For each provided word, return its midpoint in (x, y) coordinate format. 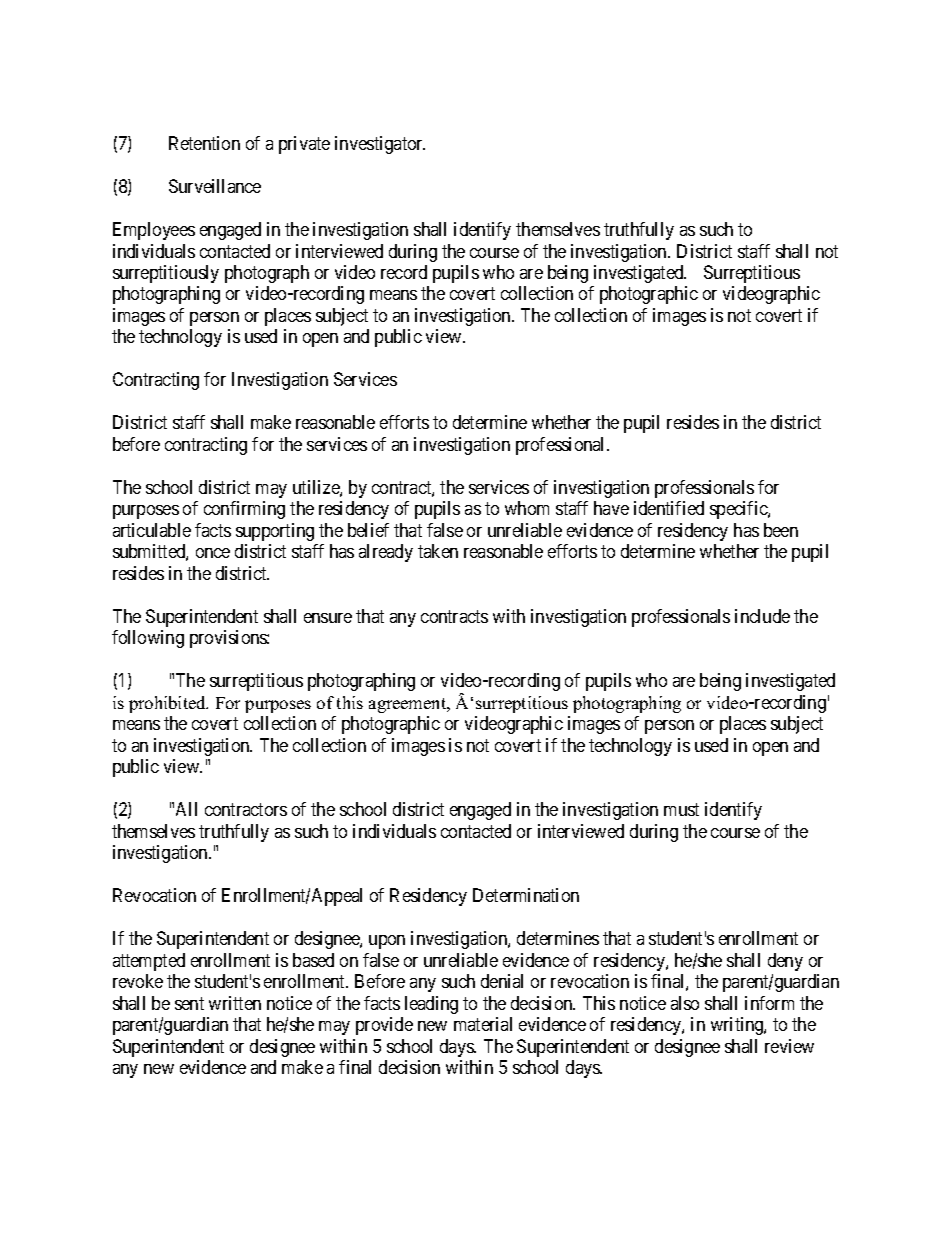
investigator (380, 145)
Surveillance (215, 186)
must (681, 809)
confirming (244, 510)
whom (527, 508)
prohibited (168, 704)
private (304, 145)
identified (669, 508)
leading (431, 1005)
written (235, 1003)
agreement (409, 705)
